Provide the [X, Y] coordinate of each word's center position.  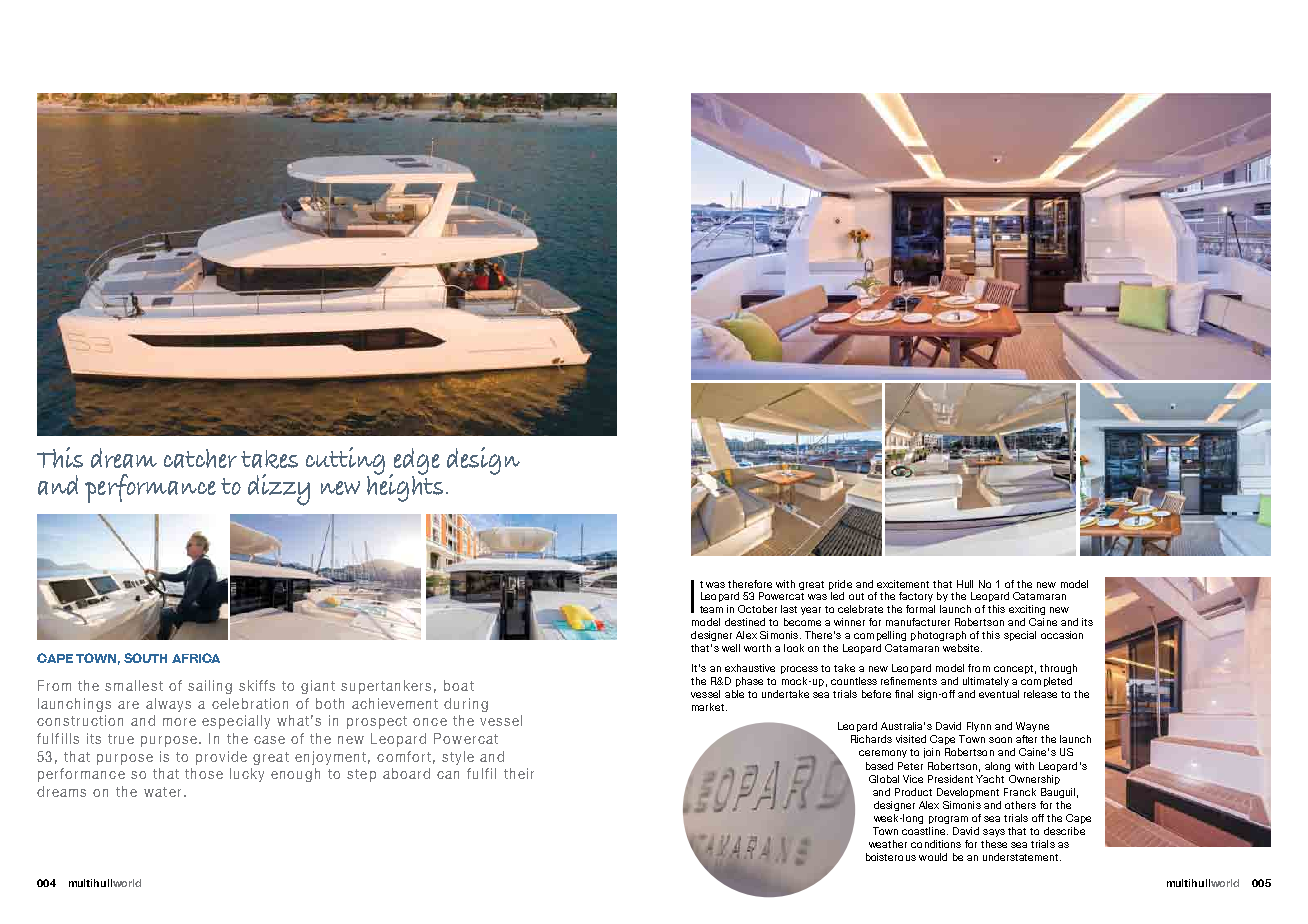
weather [888, 844]
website [962, 648]
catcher [200, 458]
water [162, 792]
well [731, 648]
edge [416, 462]
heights [405, 486]
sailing [210, 687]
